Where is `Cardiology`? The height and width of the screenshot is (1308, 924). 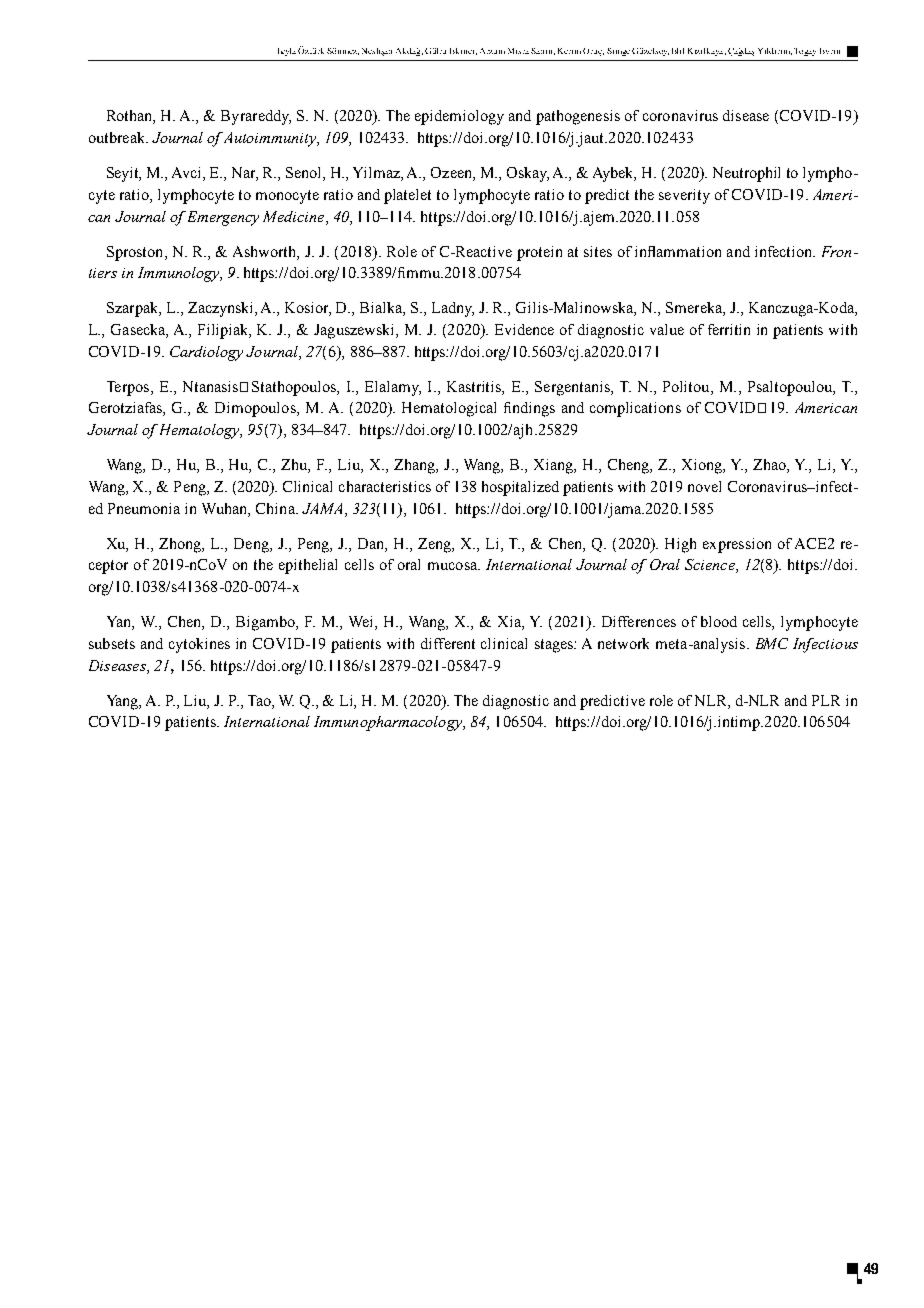 Cardiology is located at coordinates (206, 353).
